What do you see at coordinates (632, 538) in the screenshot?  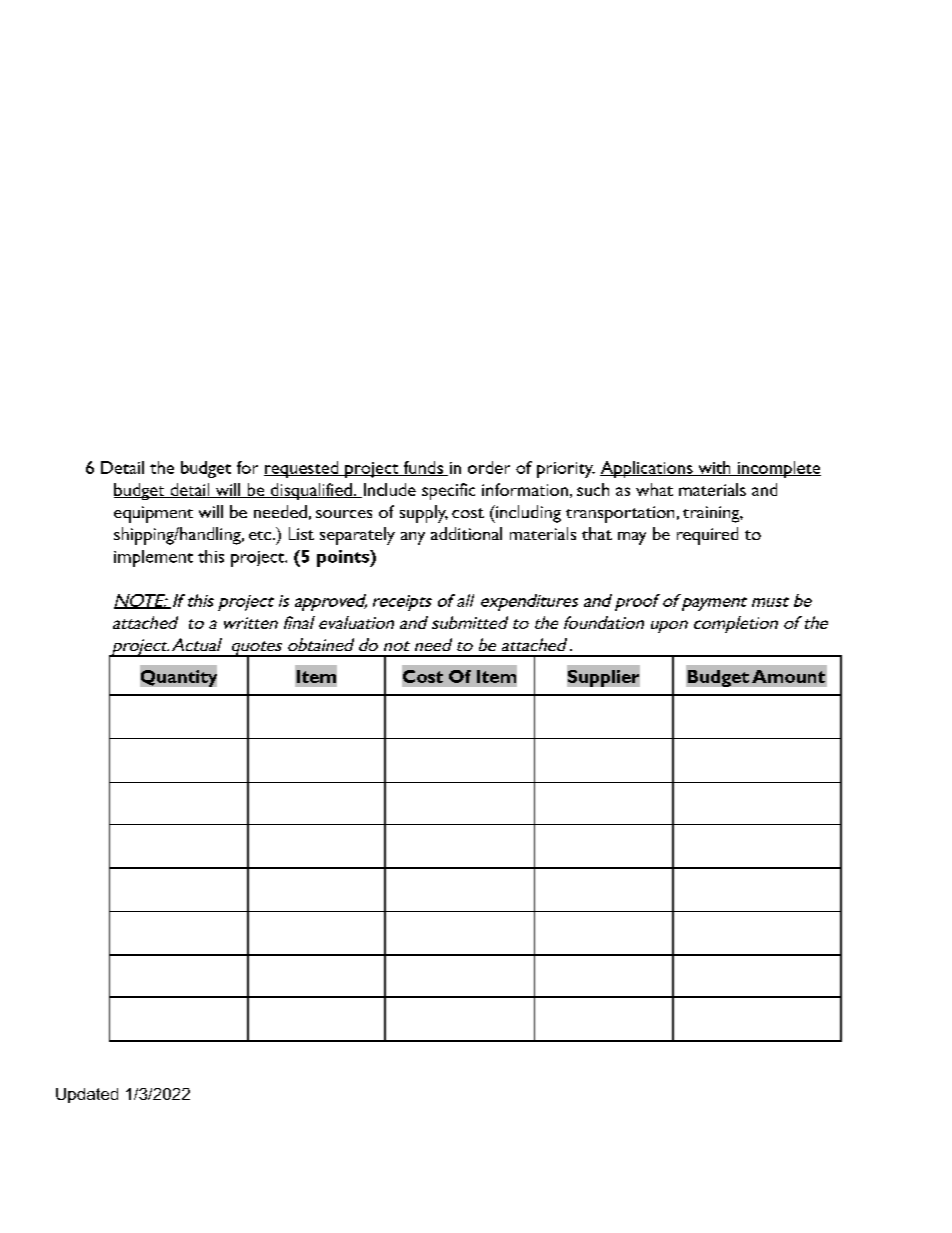 I see `may` at bounding box center [632, 538].
